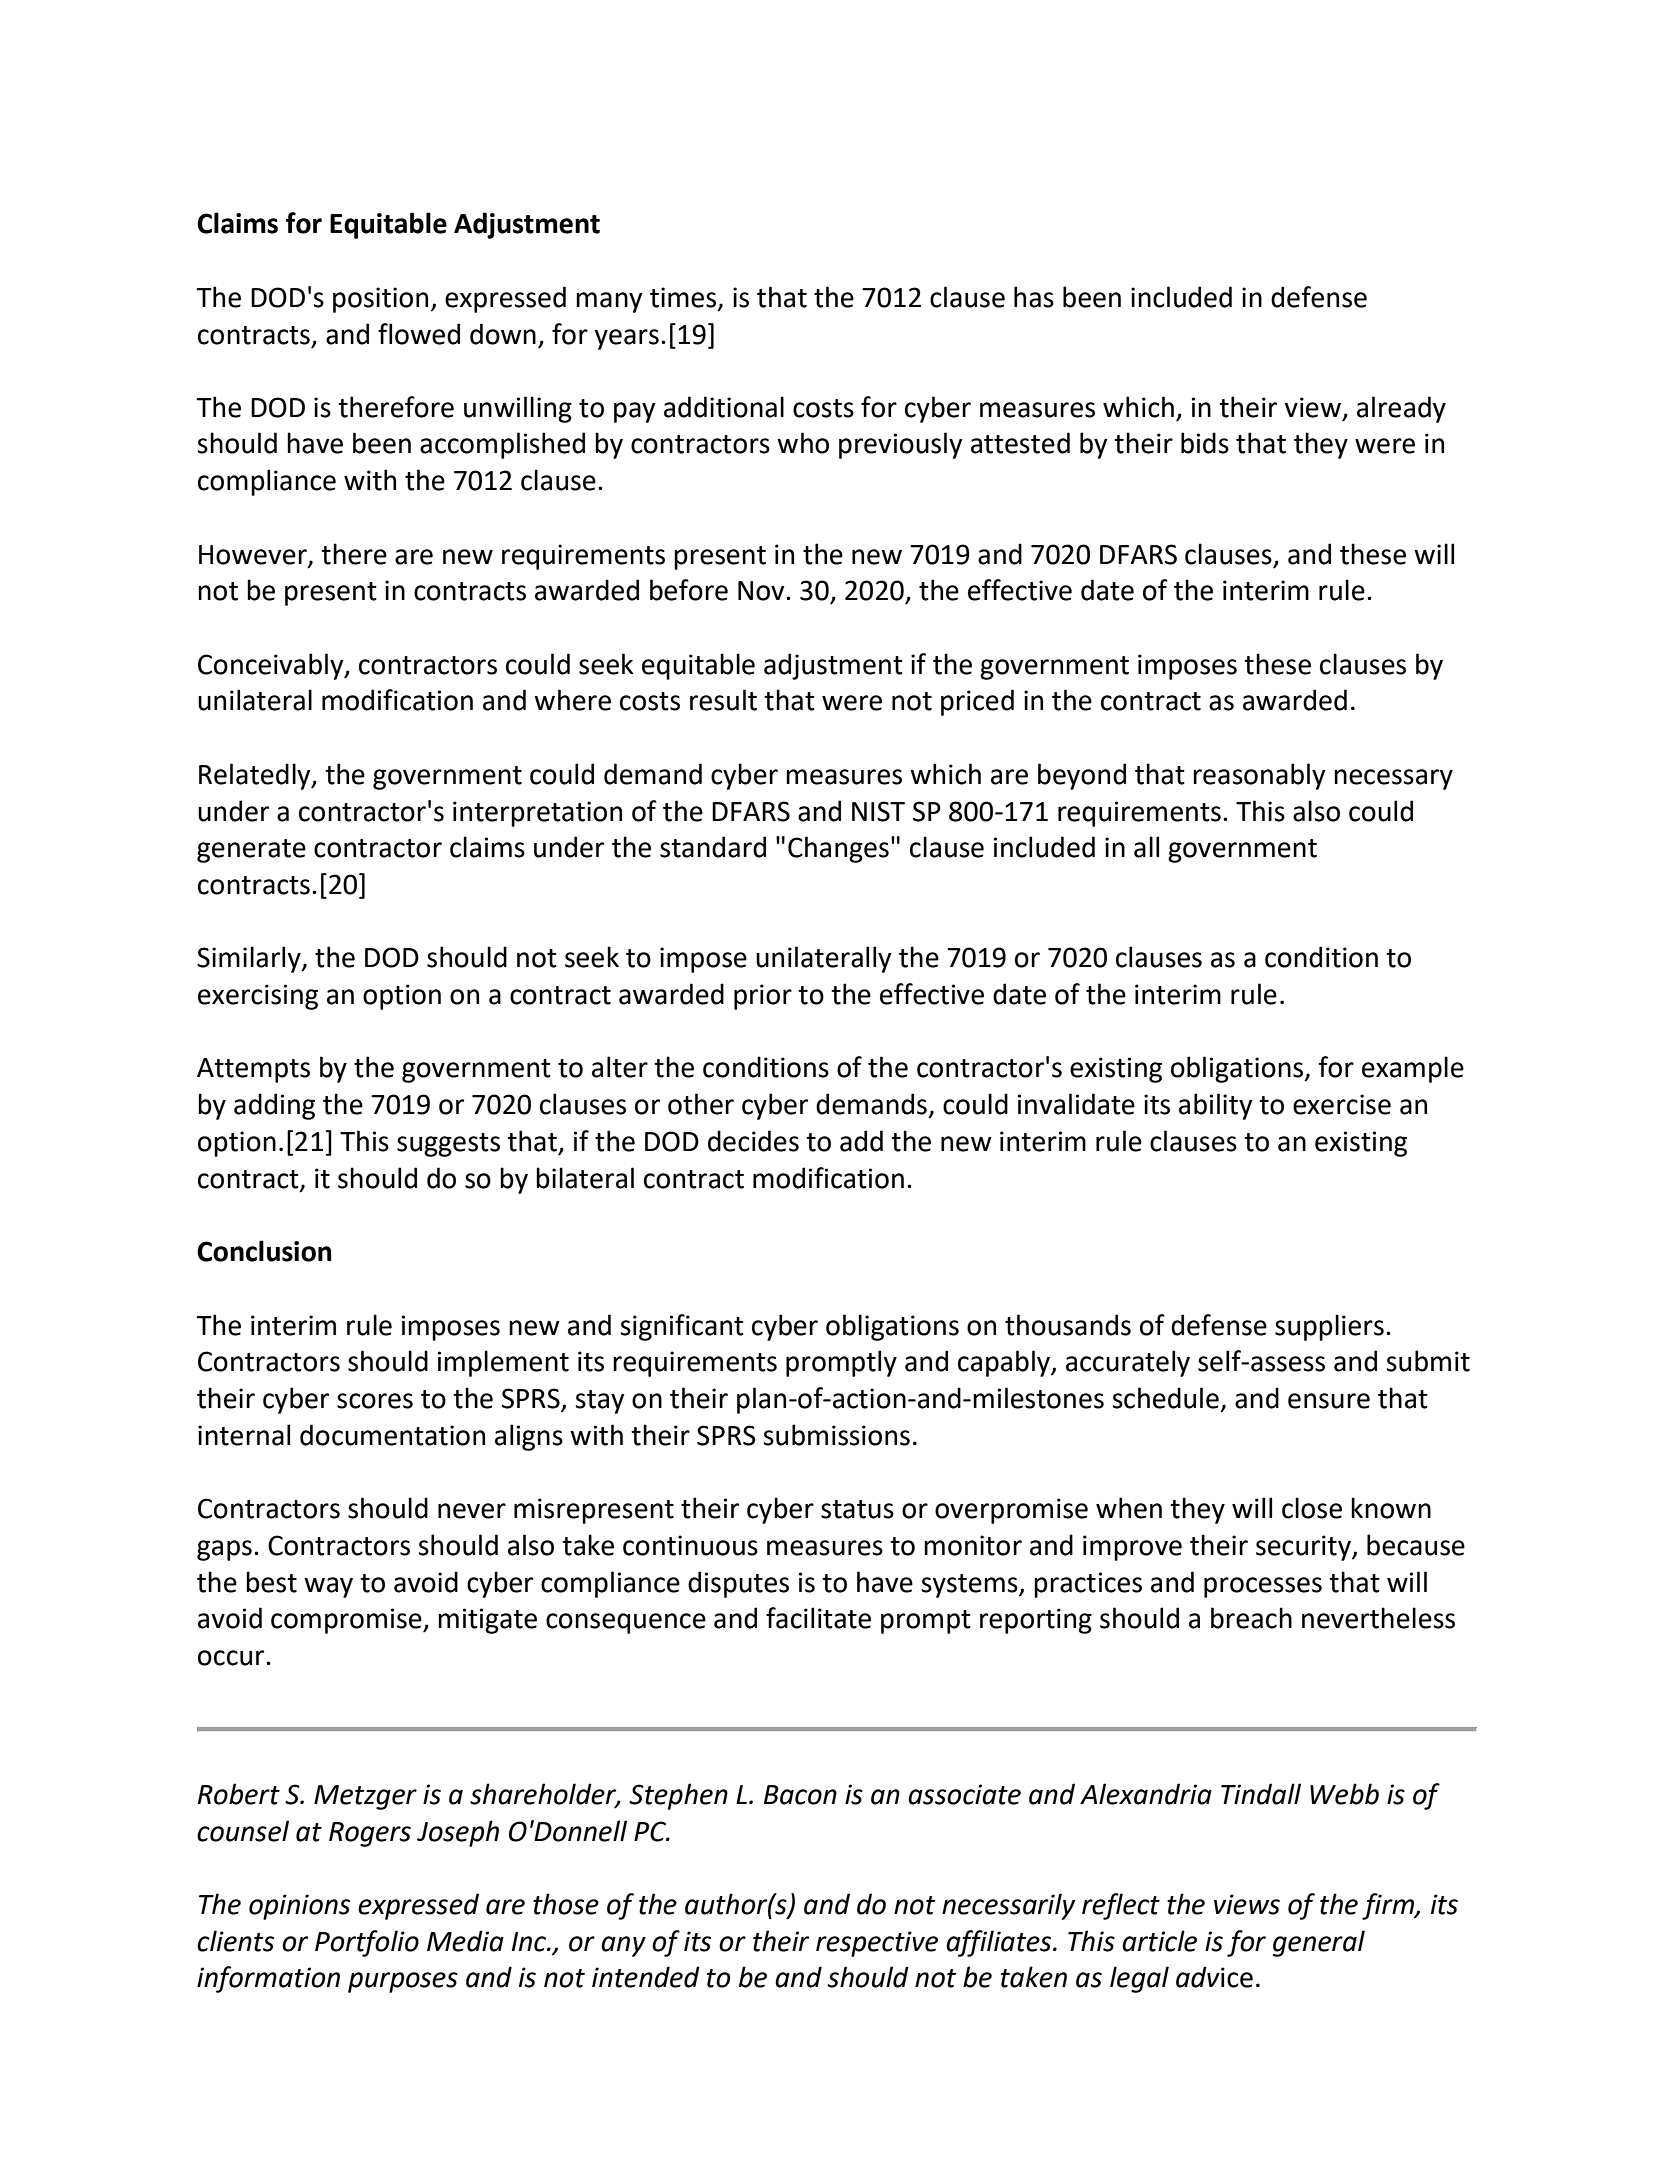 Image resolution: width=1673 pixels, height=2165 pixels. I want to click on exercise, so click(1342, 1104).
